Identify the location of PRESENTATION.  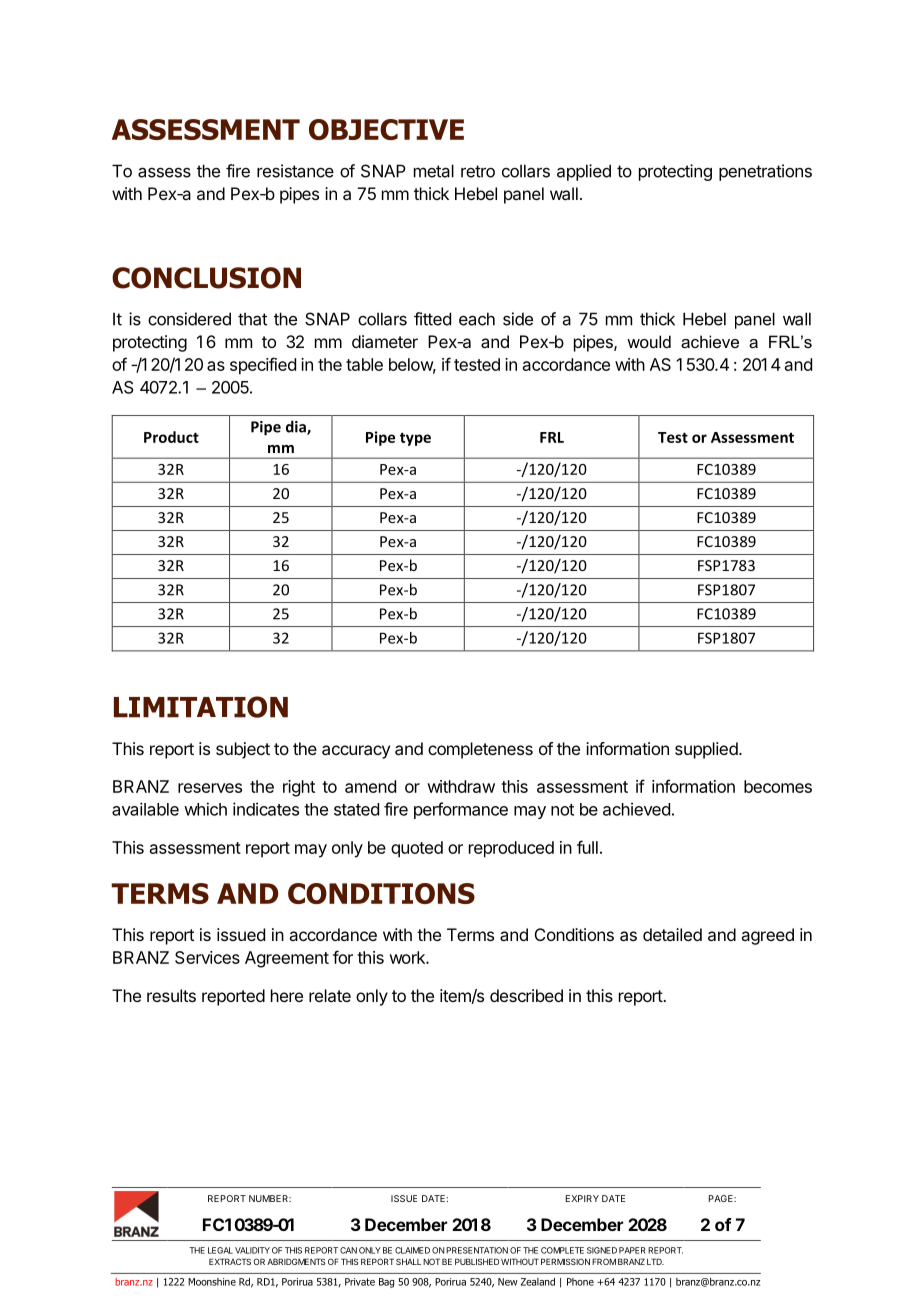
(477, 1250).
